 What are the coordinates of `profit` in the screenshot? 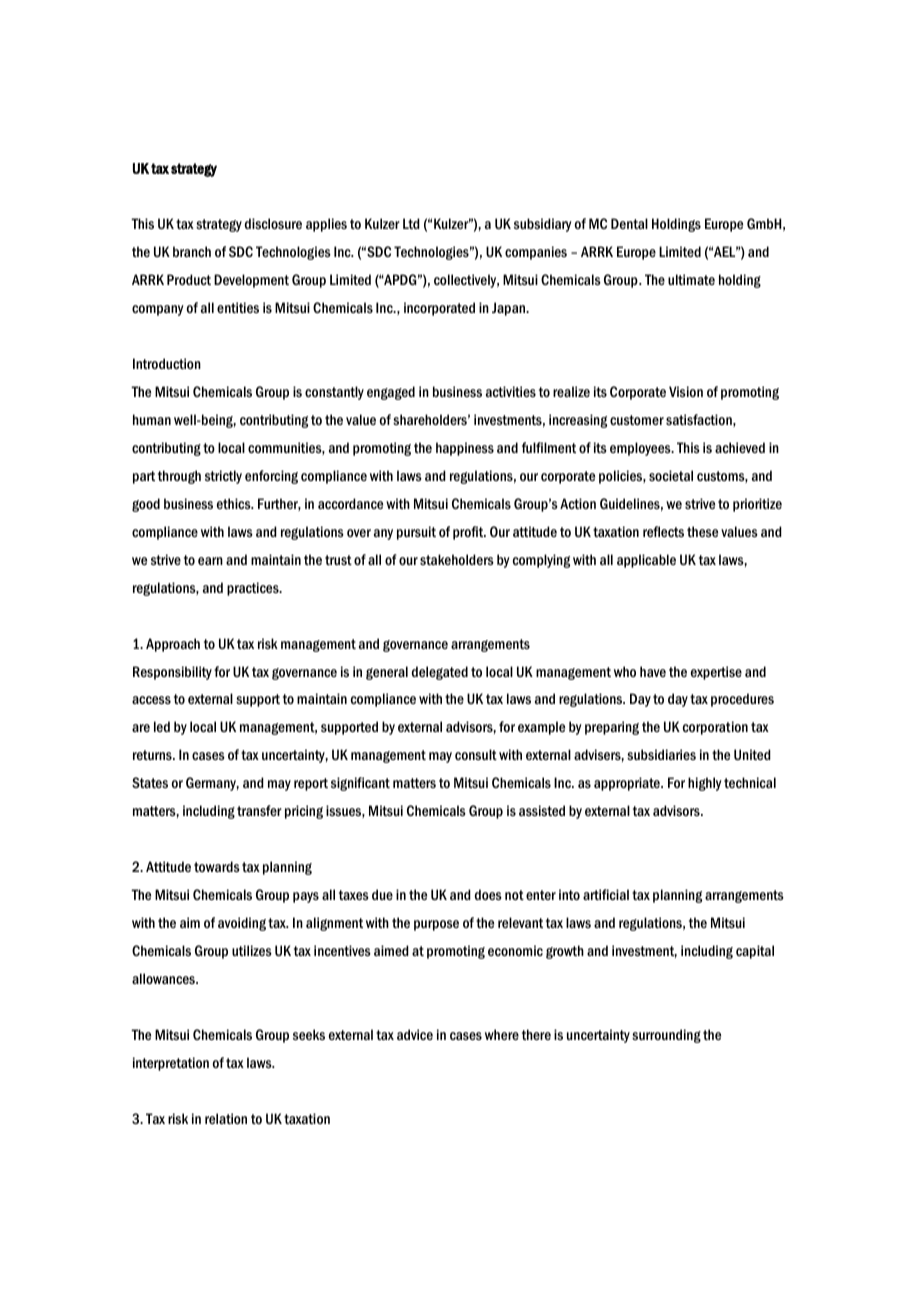 It's located at (469, 533).
